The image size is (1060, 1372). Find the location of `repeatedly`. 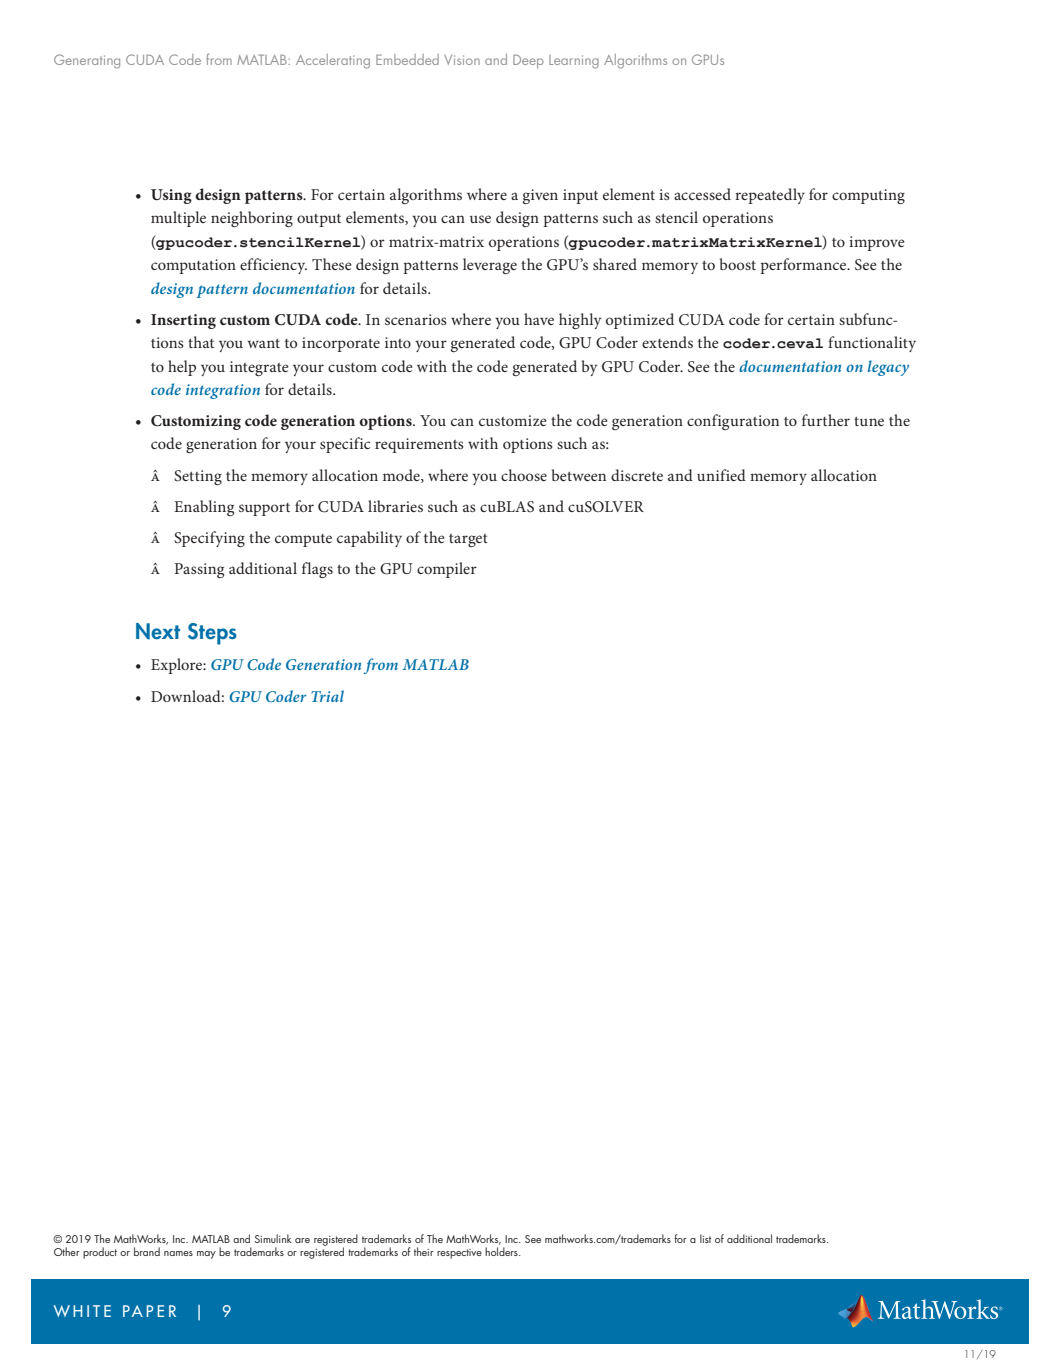

repeatedly is located at coordinates (770, 196).
